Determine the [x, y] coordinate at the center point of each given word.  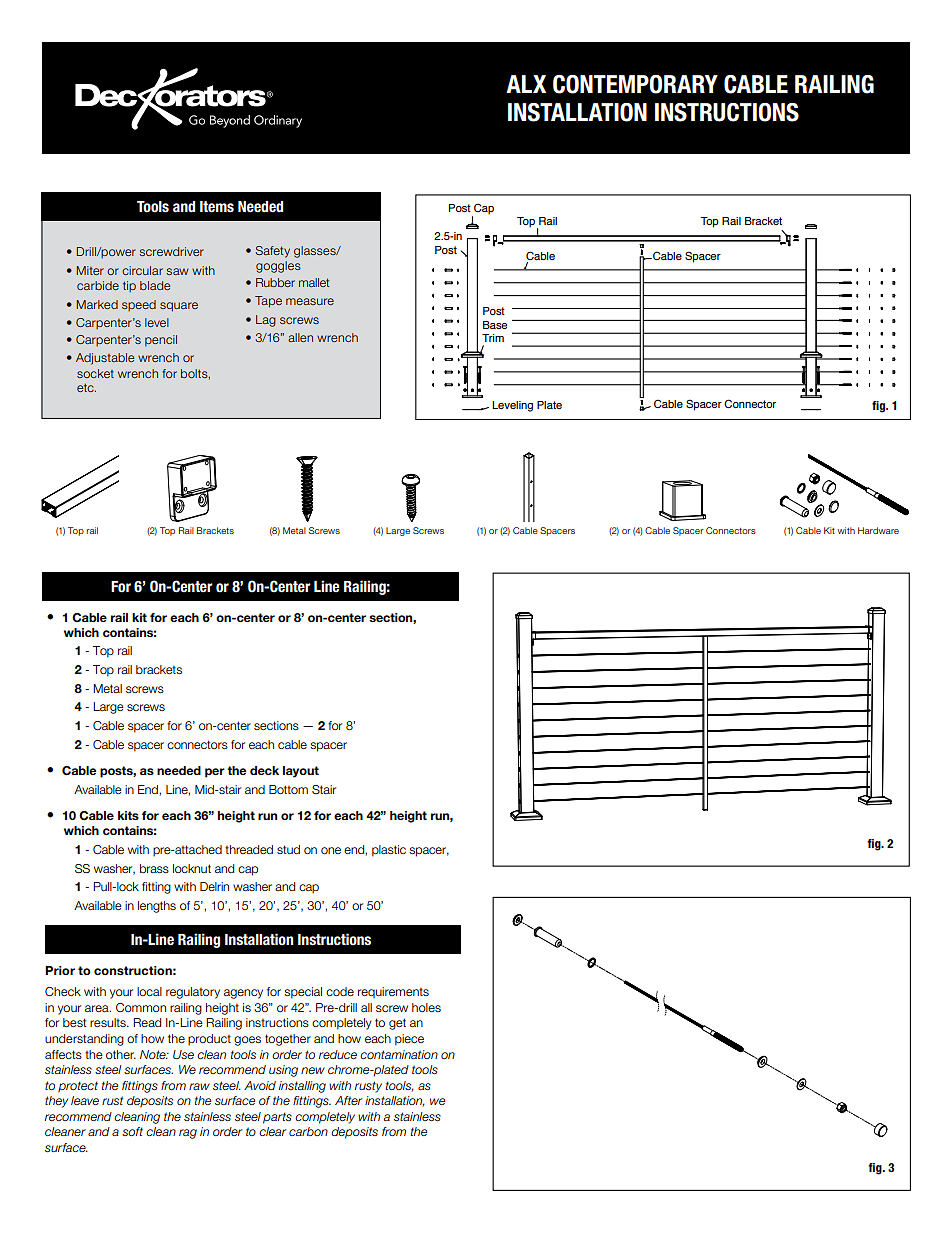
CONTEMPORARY [635, 84]
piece [409, 1040]
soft [132, 1131]
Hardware [878, 530]
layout [301, 772]
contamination [399, 1054]
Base [495, 325]
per [215, 773]
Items [217, 207]
